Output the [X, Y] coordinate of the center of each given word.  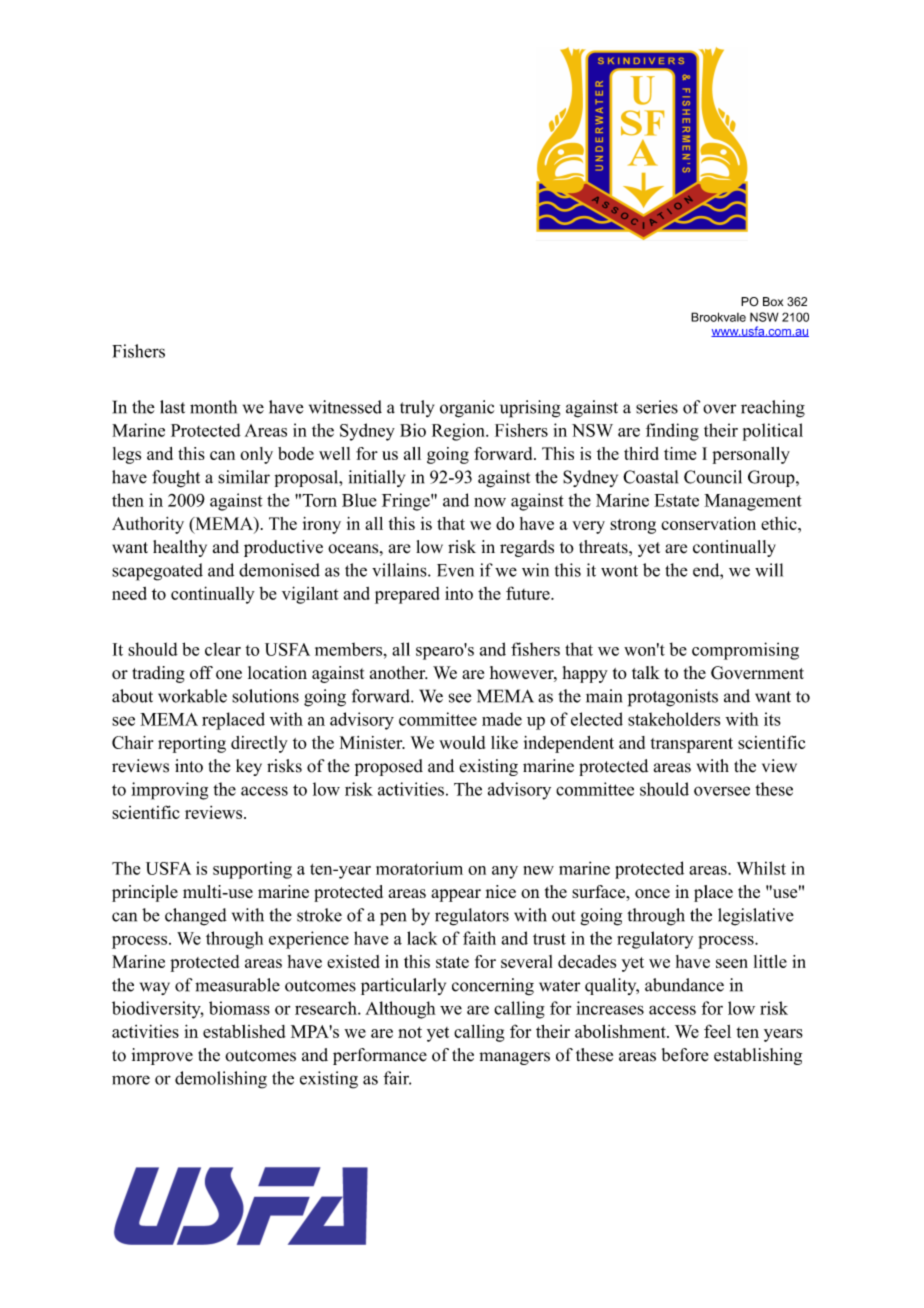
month [213, 407]
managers [514, 1058]
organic [467, 409]
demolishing [221, 1080]
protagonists [672, 698]
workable [192, 696]
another [398, 672]
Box [773, 301]
